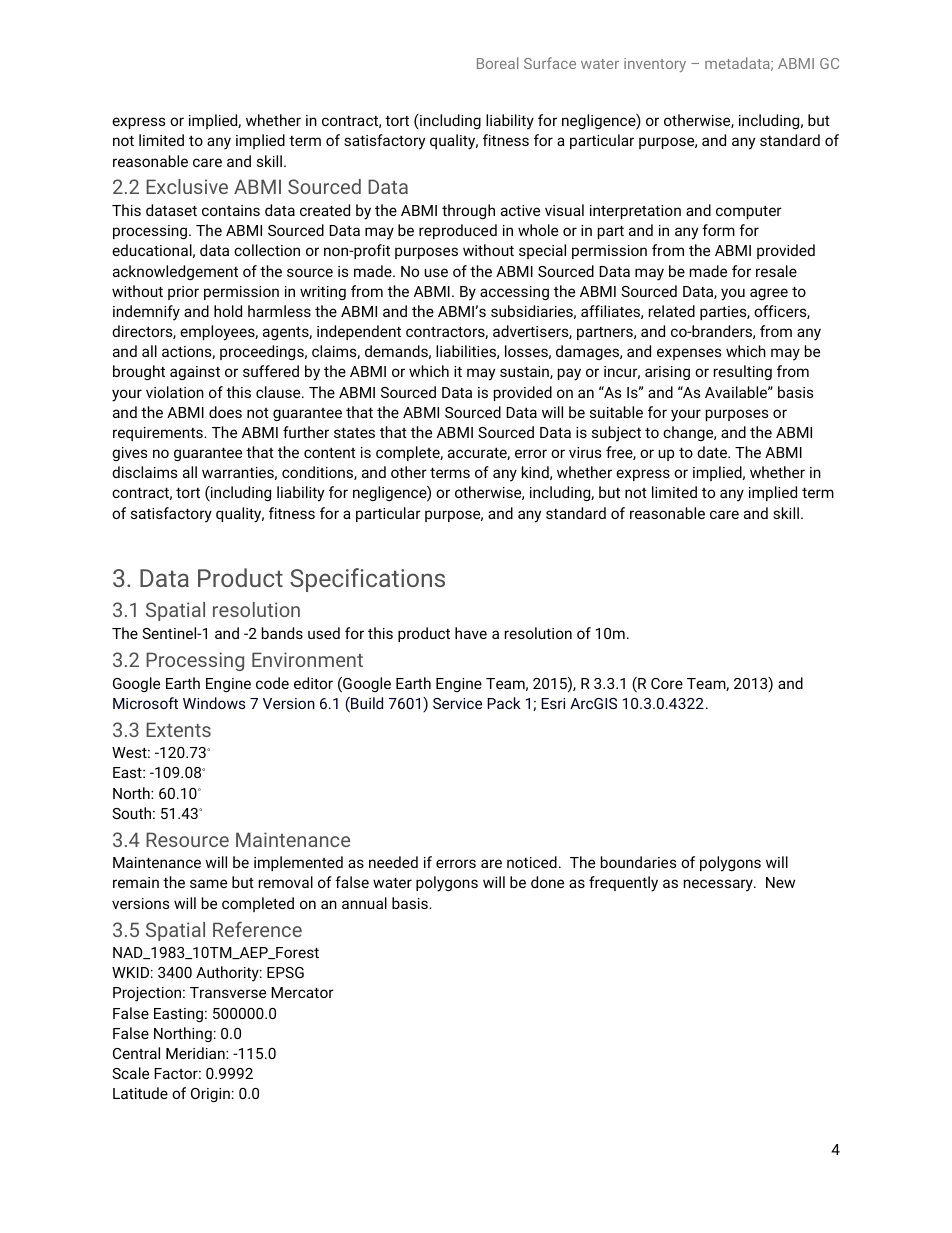  Describe the element at coordinates (655, 65) in the screenshot. I see `inventory` at that location.
